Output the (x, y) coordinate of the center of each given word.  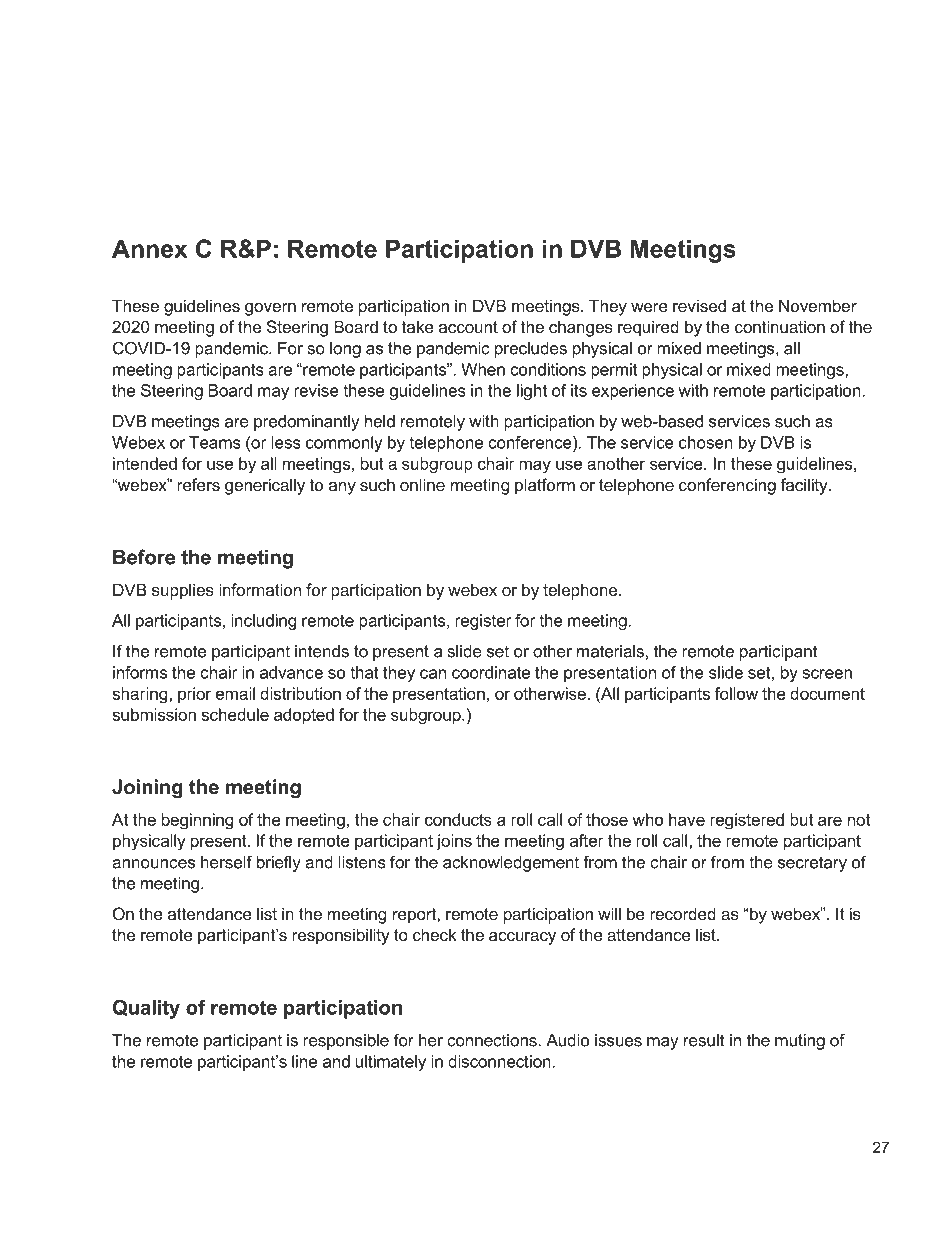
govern (270, 309)
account (468, 327)
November (818, 305)
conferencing (727, 486)
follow (736, 693)
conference (531, 442)
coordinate (491, 672)
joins (454, 842)
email (235, 693)
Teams (215, 442)
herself (226, 862)
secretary (812, 864)
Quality (146, 1009)
